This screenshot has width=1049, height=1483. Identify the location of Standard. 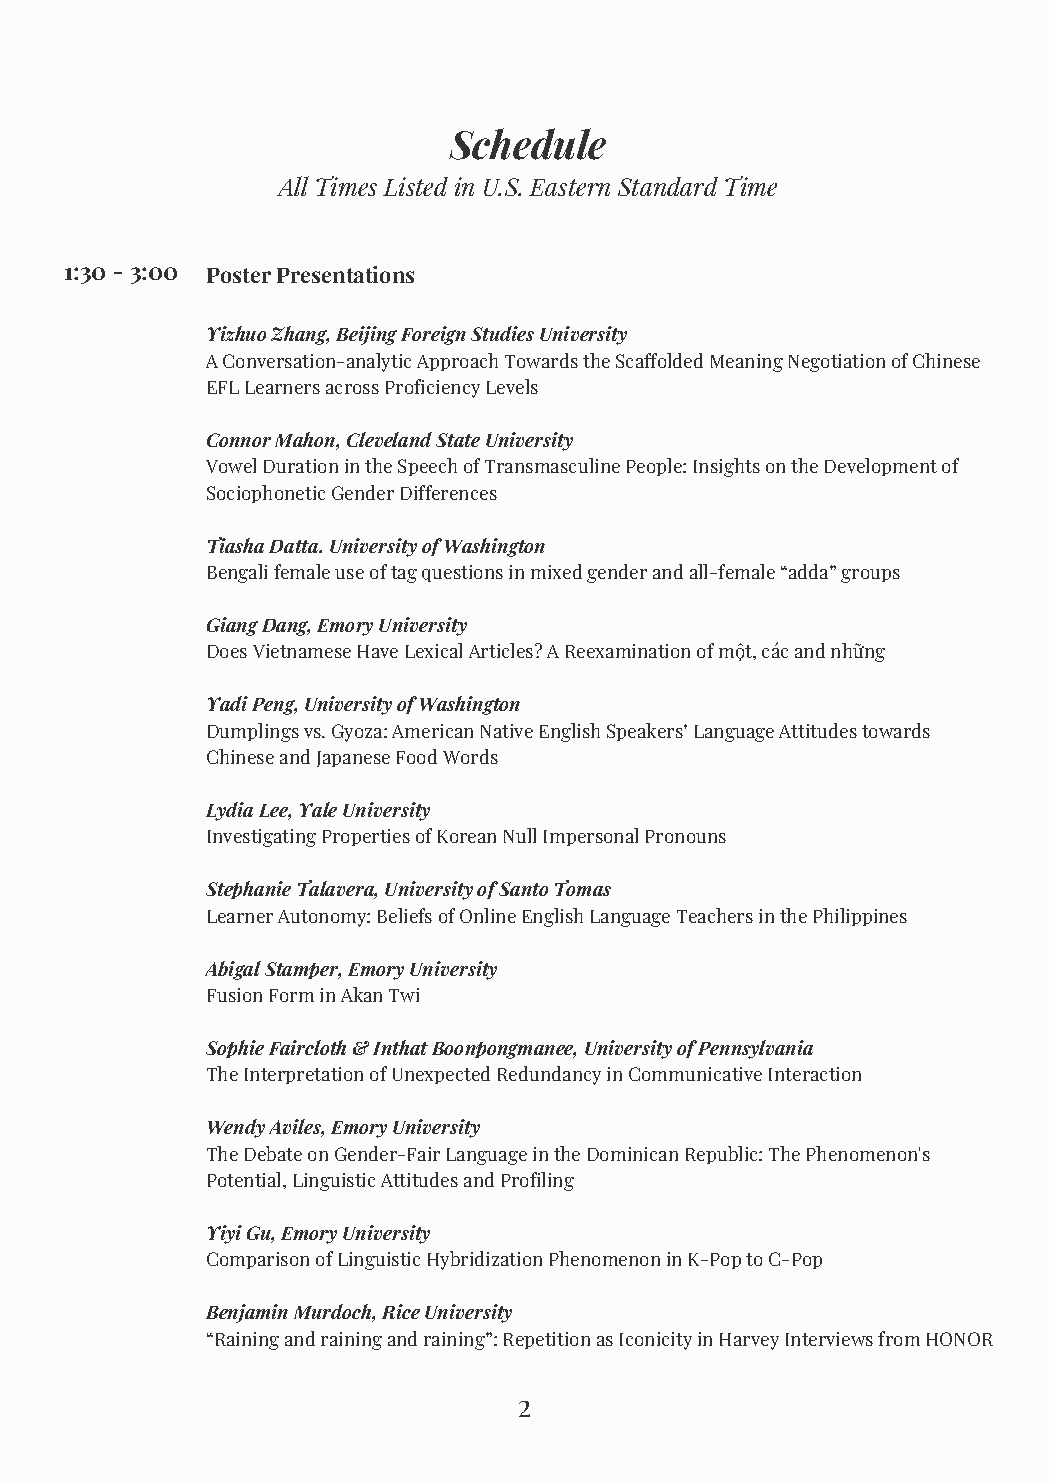
(668, 186).
